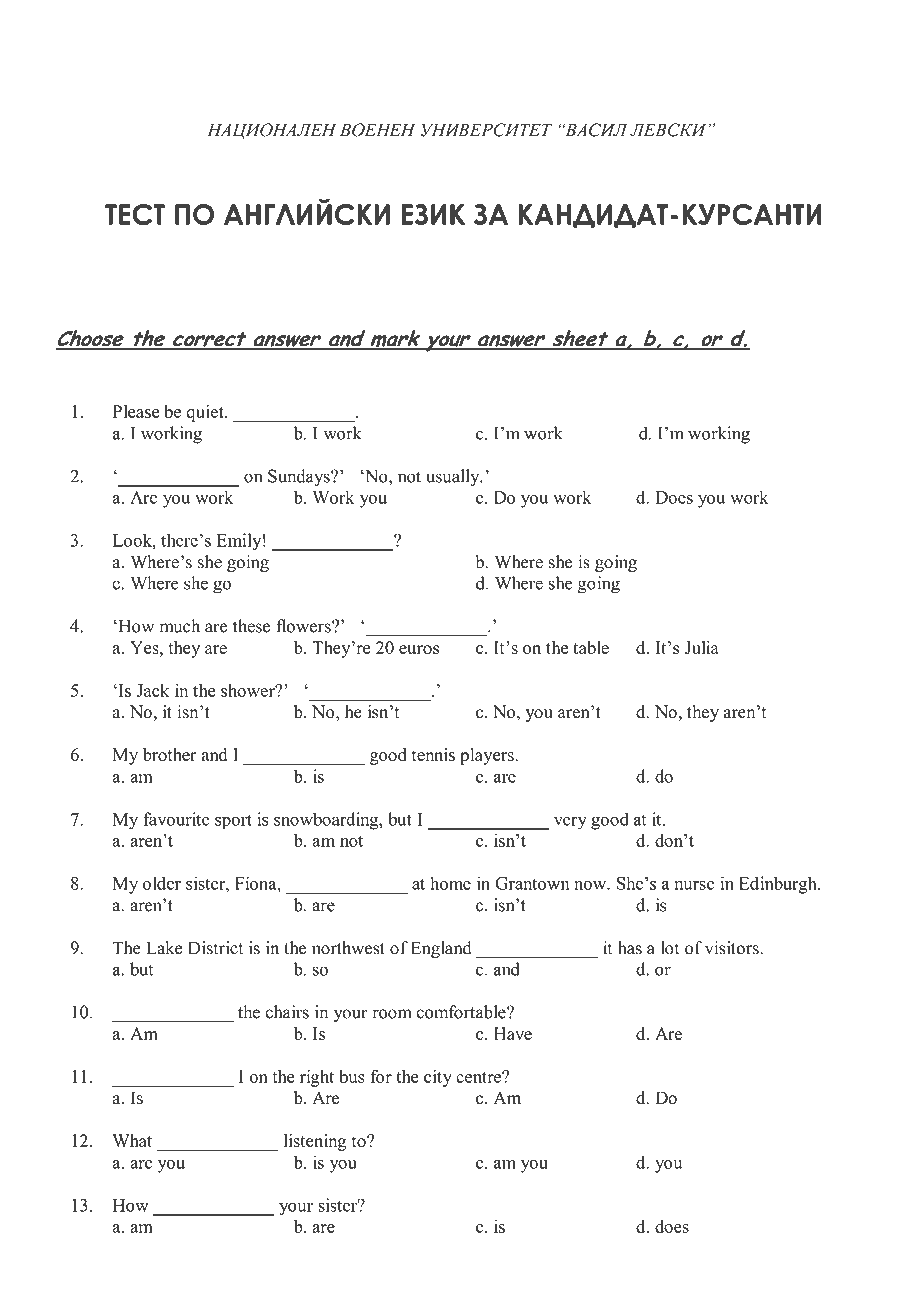 The width and height of the screenshot is (924, 1308). I want to click on What, so click(132, 1140).
